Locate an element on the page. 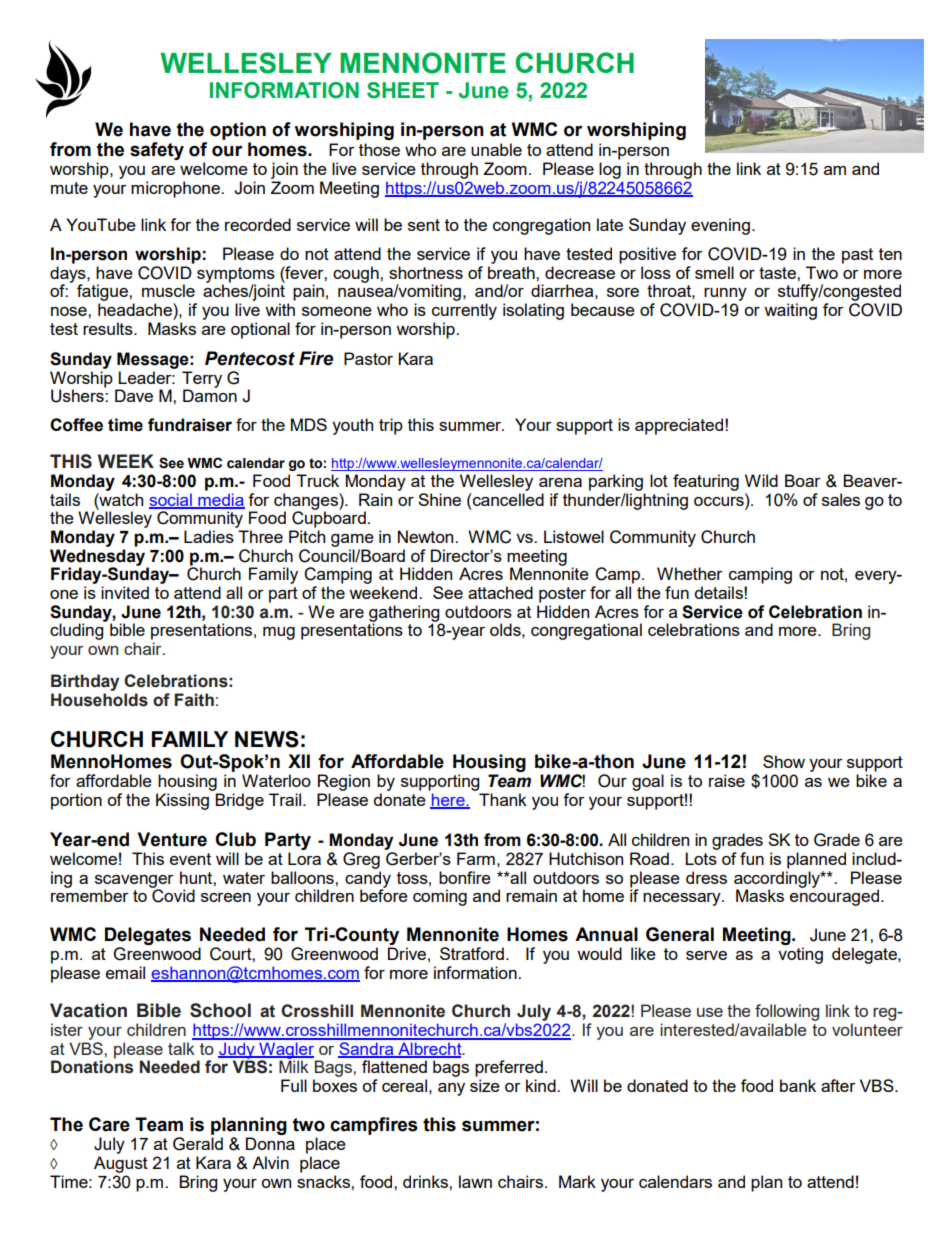 The width and height of the document is (952, 1233). Wild is located at coordinates (761, 480).
